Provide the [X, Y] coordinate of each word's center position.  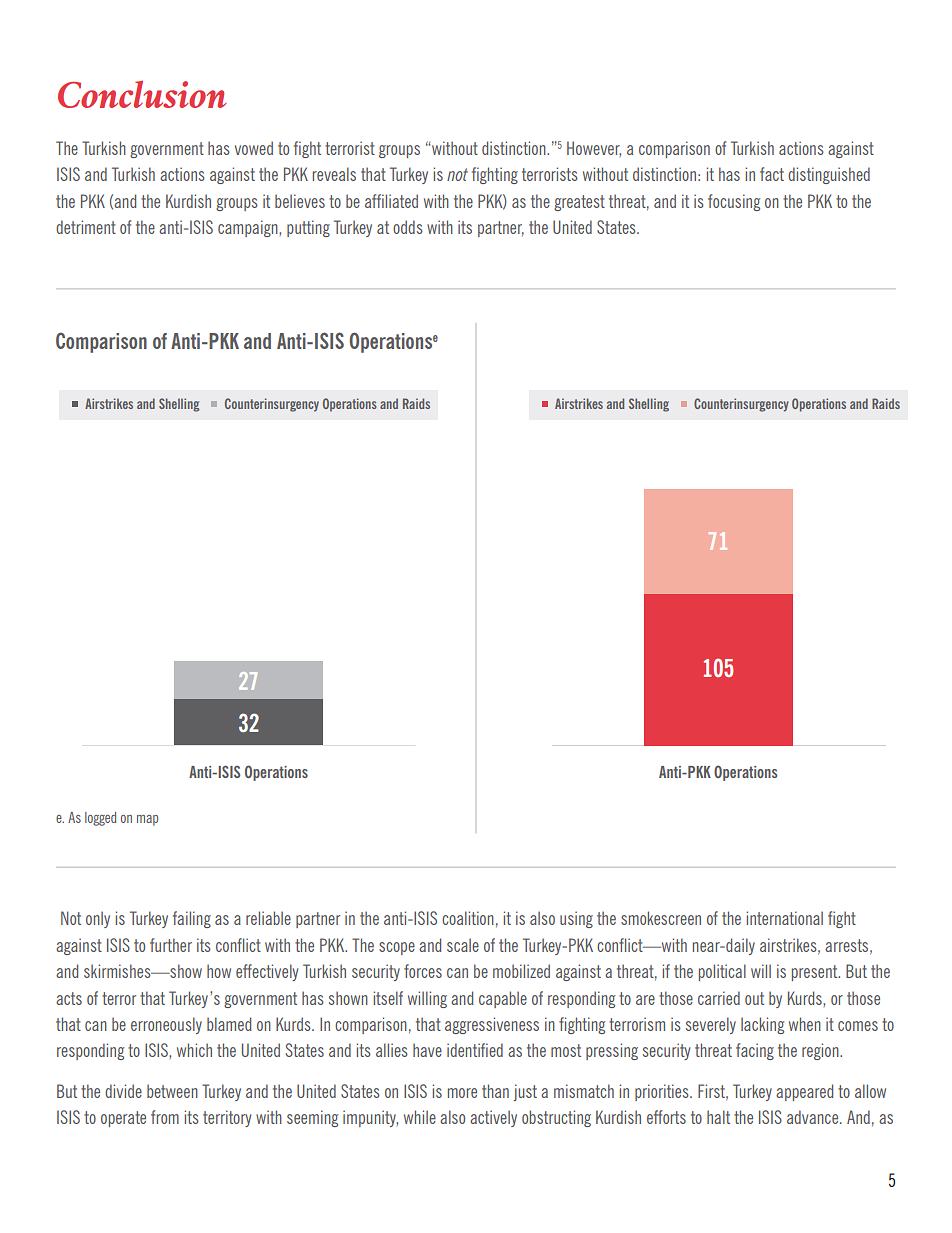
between [172, 1091]
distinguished [829, 175]
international [785, 918]
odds [408, 227]
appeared [804, 1092]
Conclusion [142, 94]
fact [772, 174]
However [594, 149]
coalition [468, 918]
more [462, 1093]
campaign [249, 228]
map [147, 820]
